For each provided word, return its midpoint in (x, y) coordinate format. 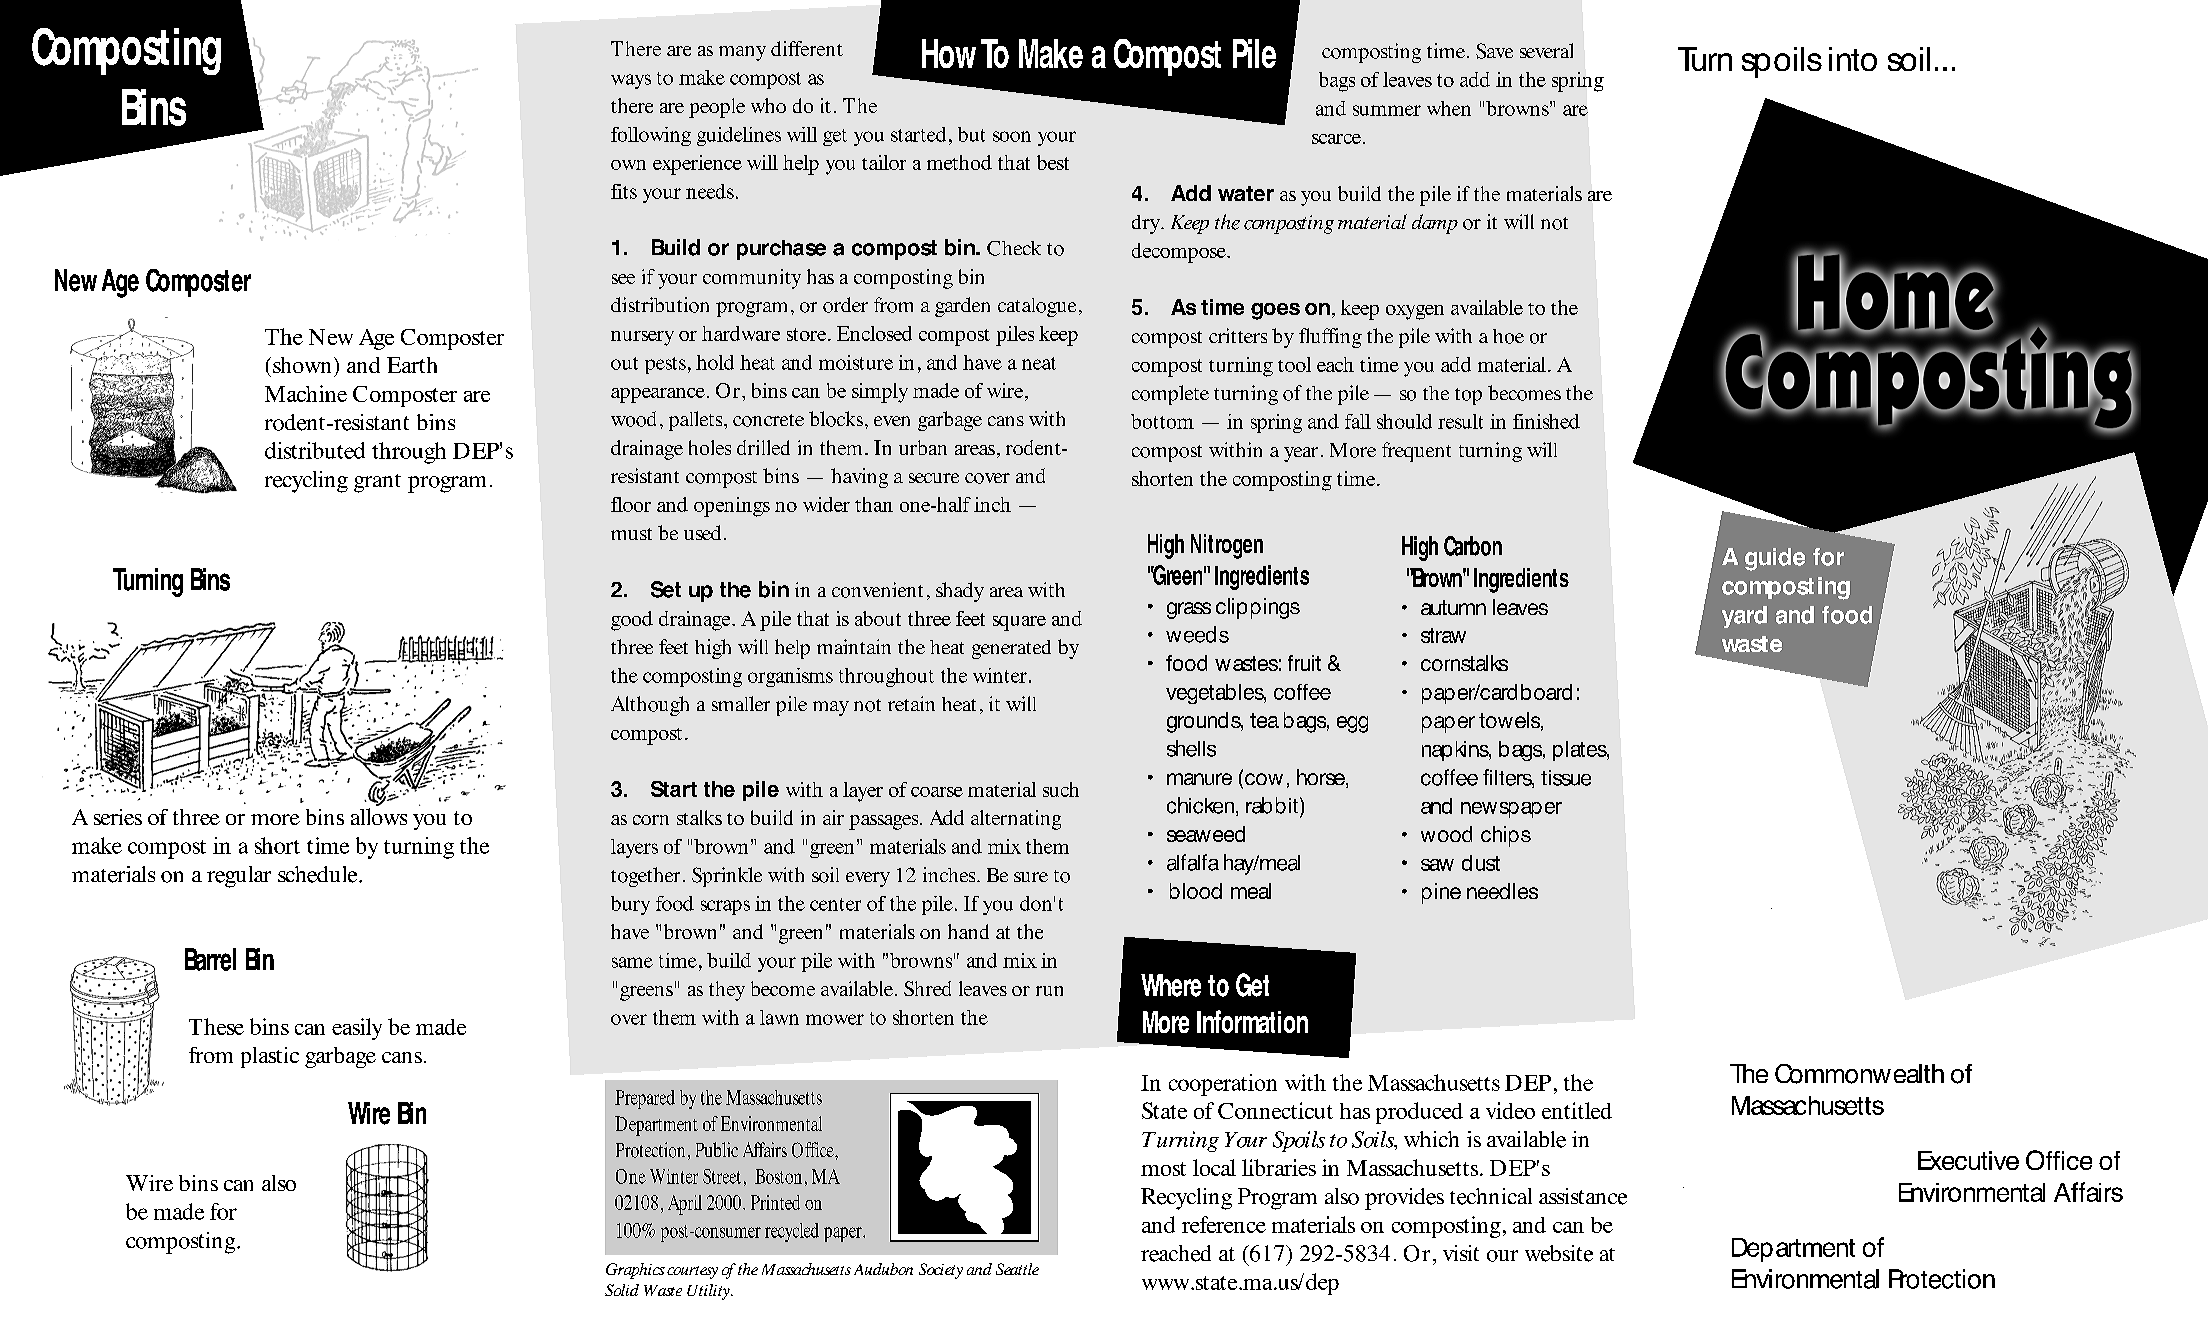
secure (934, 478)
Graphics (635, 1271)
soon (1012, 136)
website (1559, 1253)
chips (1506, 836)
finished (1546, 421)
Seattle (1017, 1269)
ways (631, 81)
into (1853, 59)
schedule (319, 874)
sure (1031, 877)
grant (377, 483)
